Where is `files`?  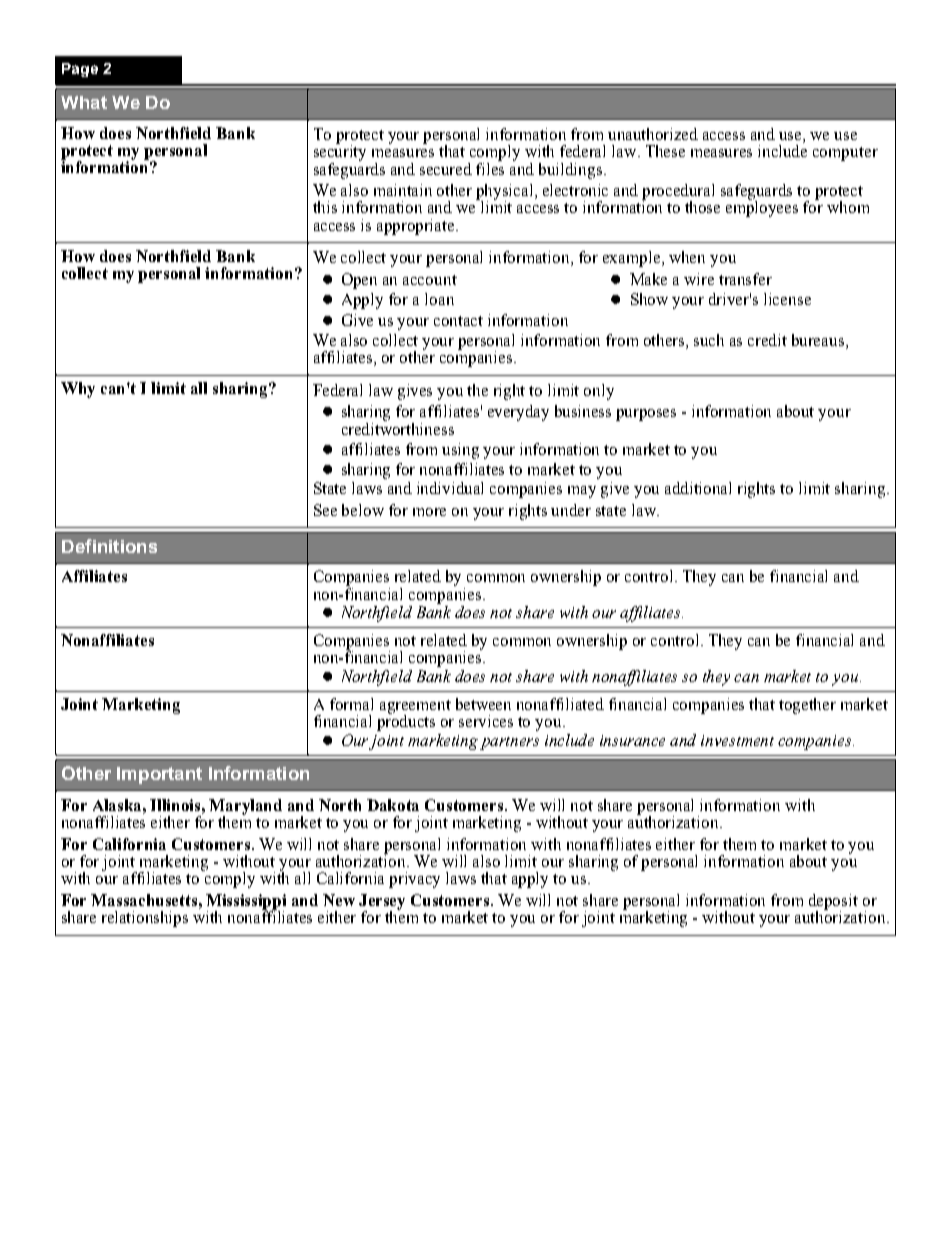
files is located at coordinates (490, 167).
